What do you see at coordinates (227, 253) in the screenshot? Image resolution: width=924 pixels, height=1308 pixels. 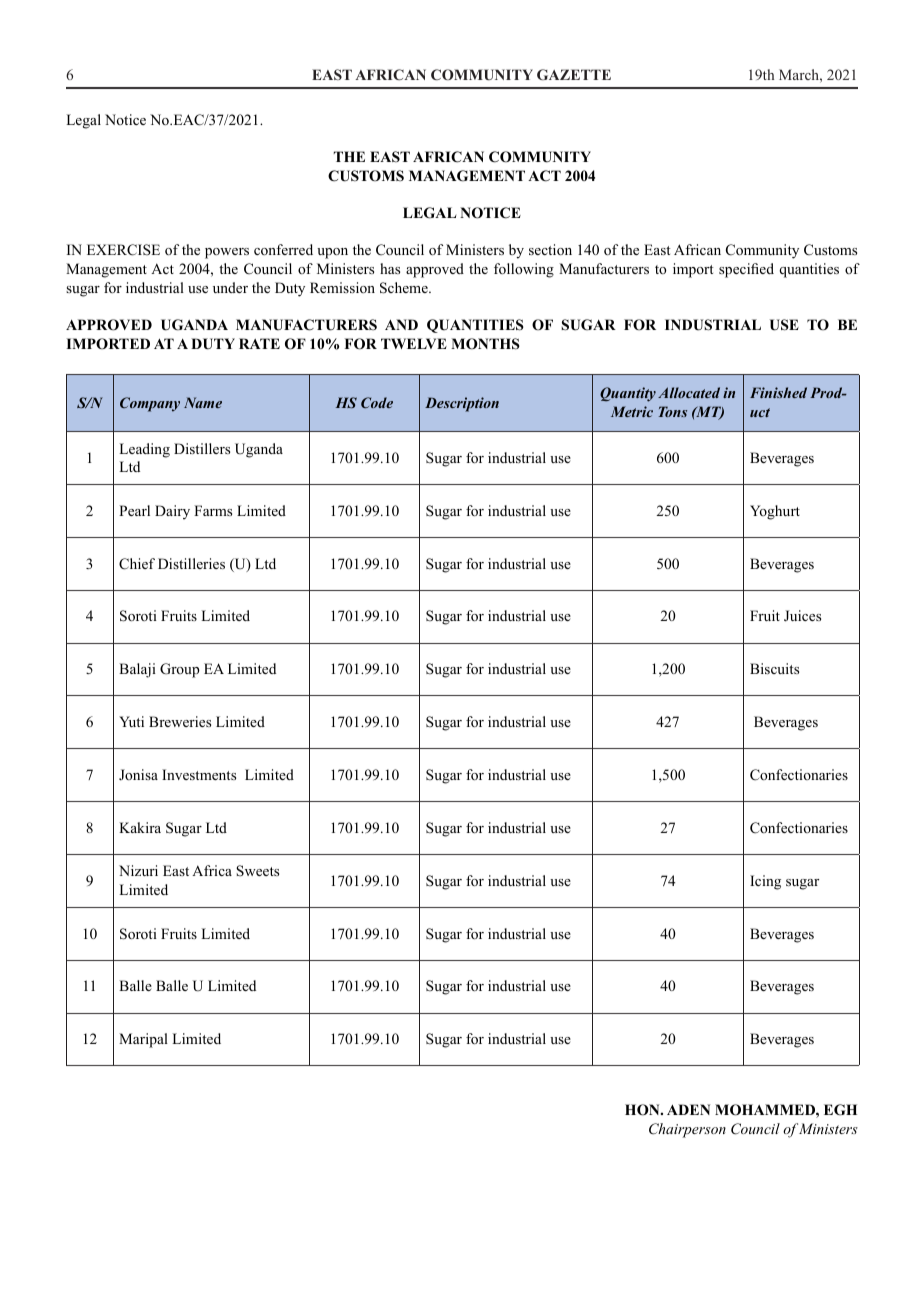 I see `powers` at bounding box center [227, 253].
